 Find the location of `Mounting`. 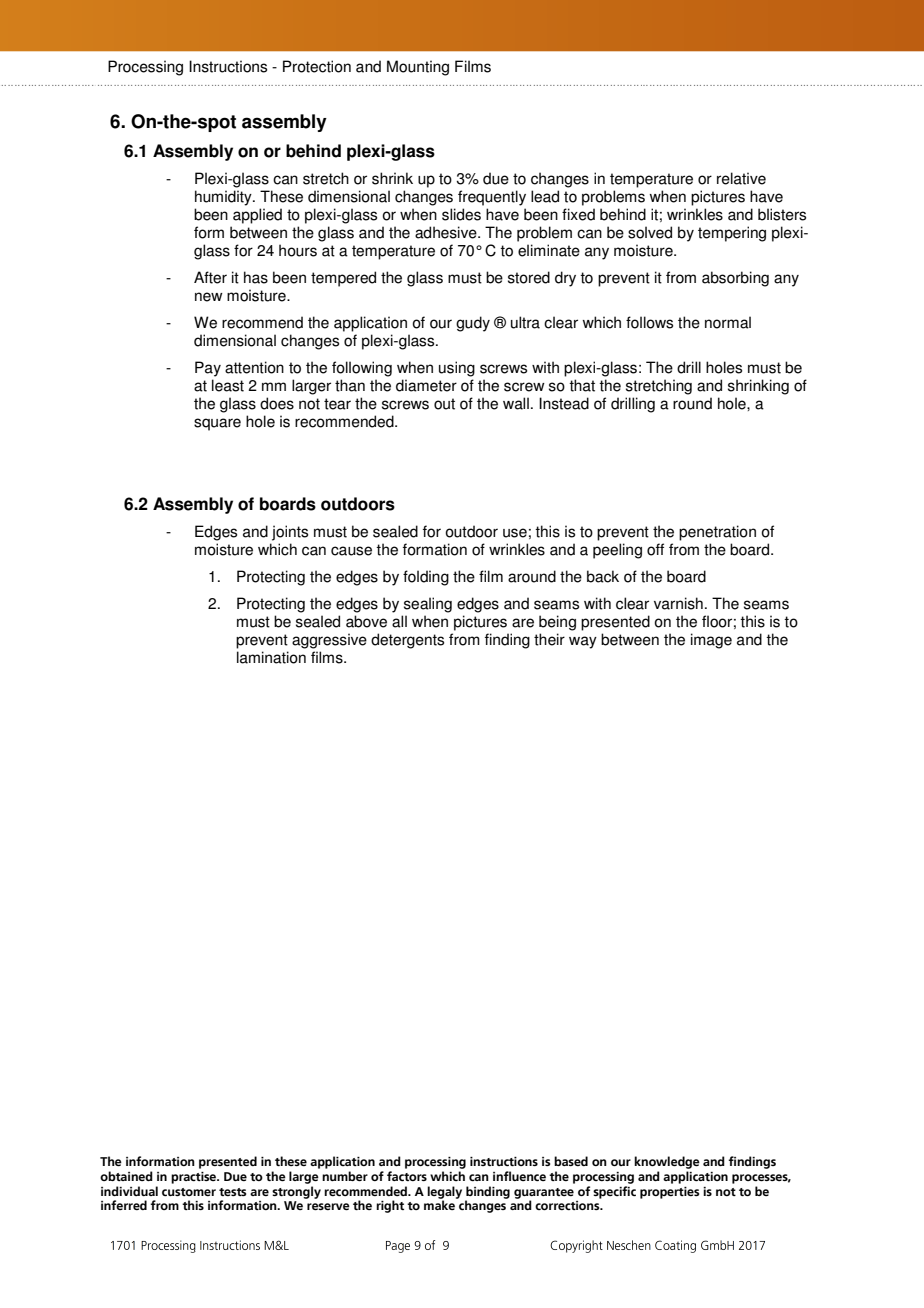

Mounting is located at coordinates (418, 68).
